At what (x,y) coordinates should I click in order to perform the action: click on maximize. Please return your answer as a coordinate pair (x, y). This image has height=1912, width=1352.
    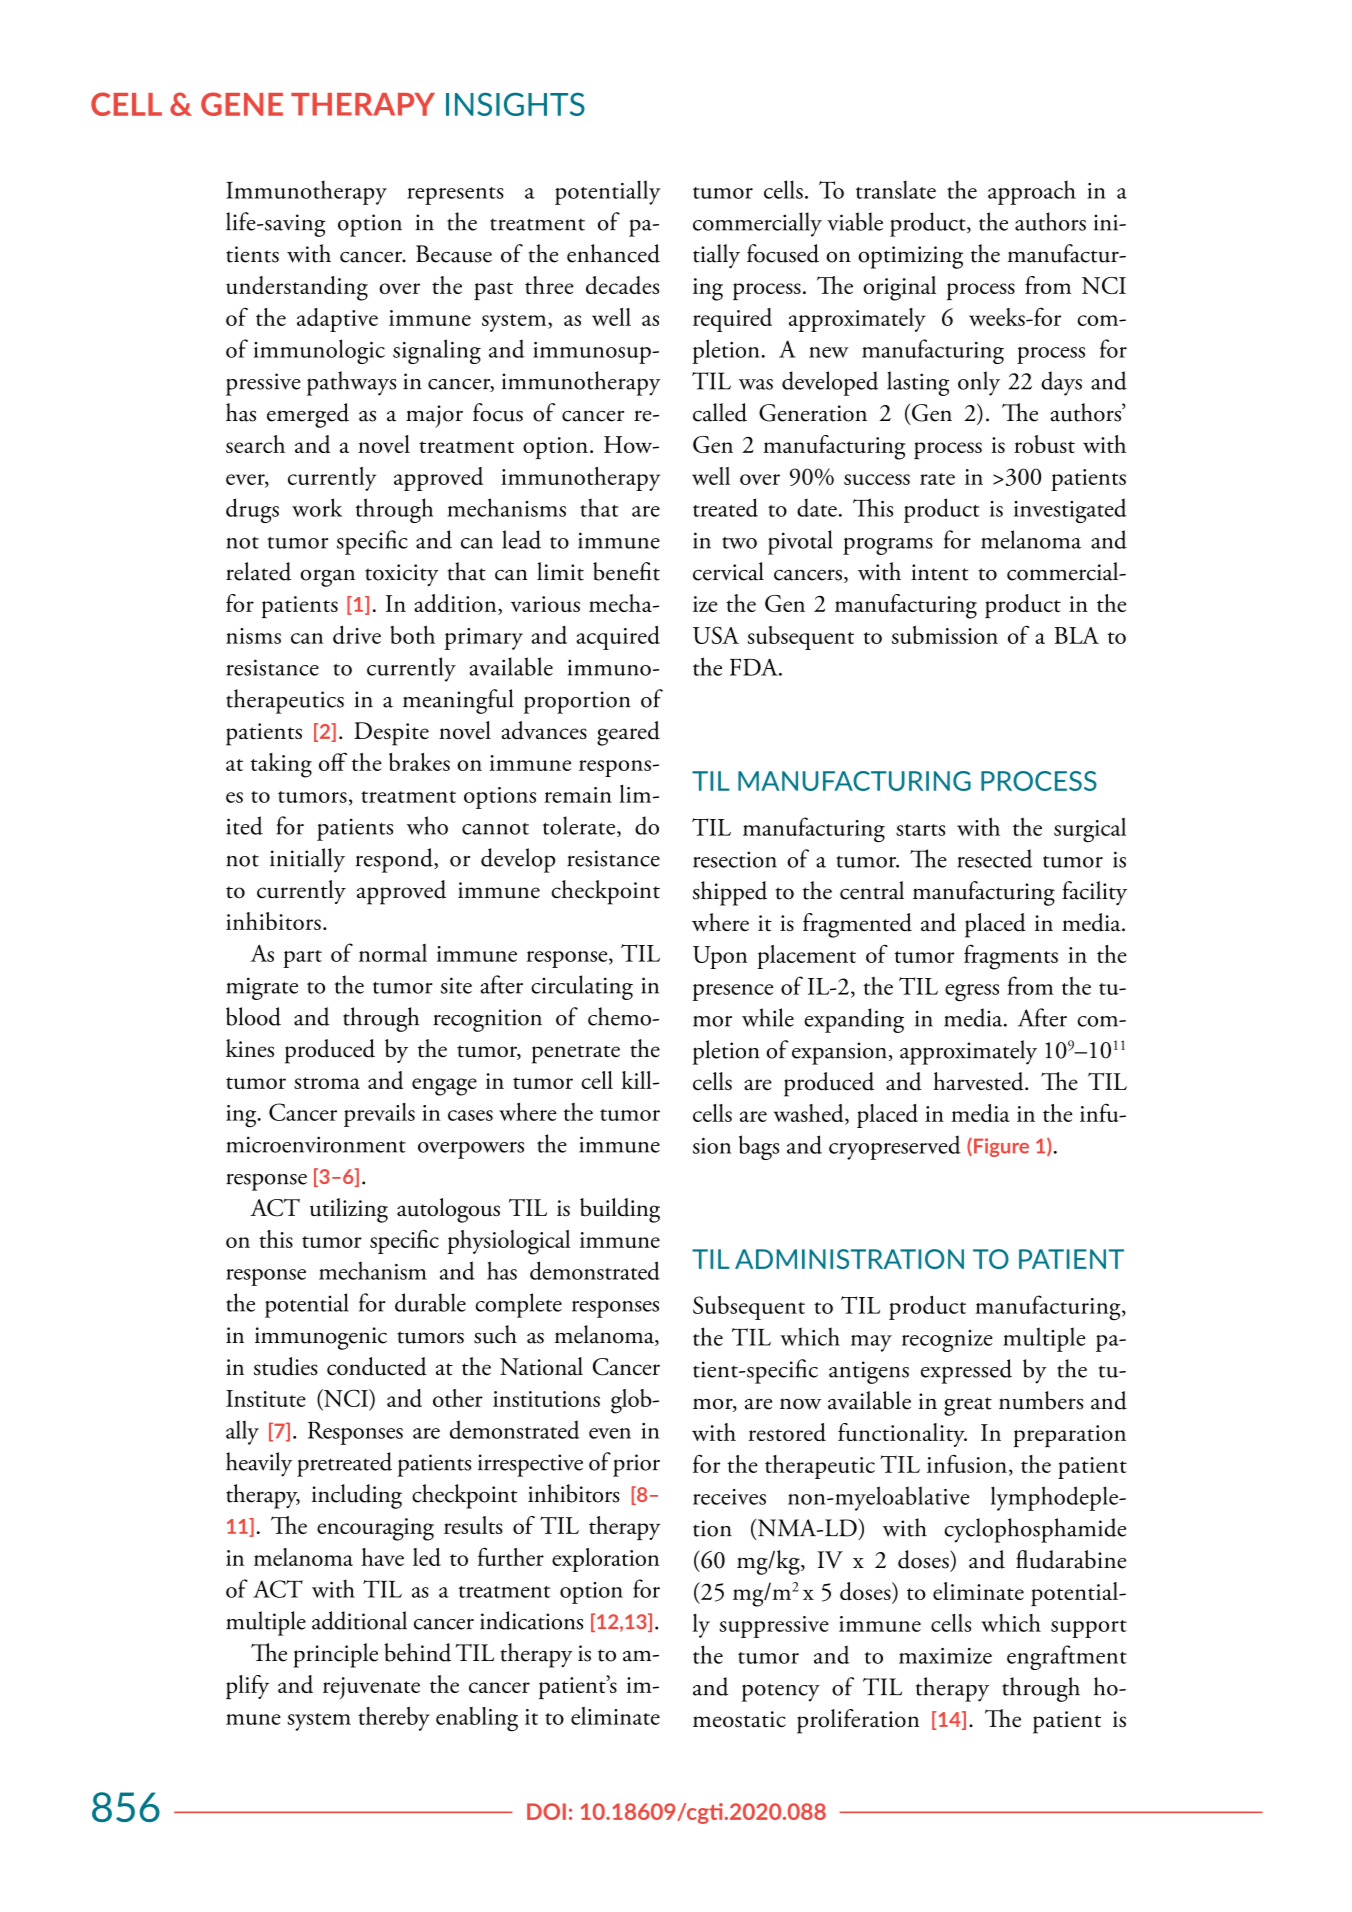
    Looking at the image, I should click on (945, 1656).
